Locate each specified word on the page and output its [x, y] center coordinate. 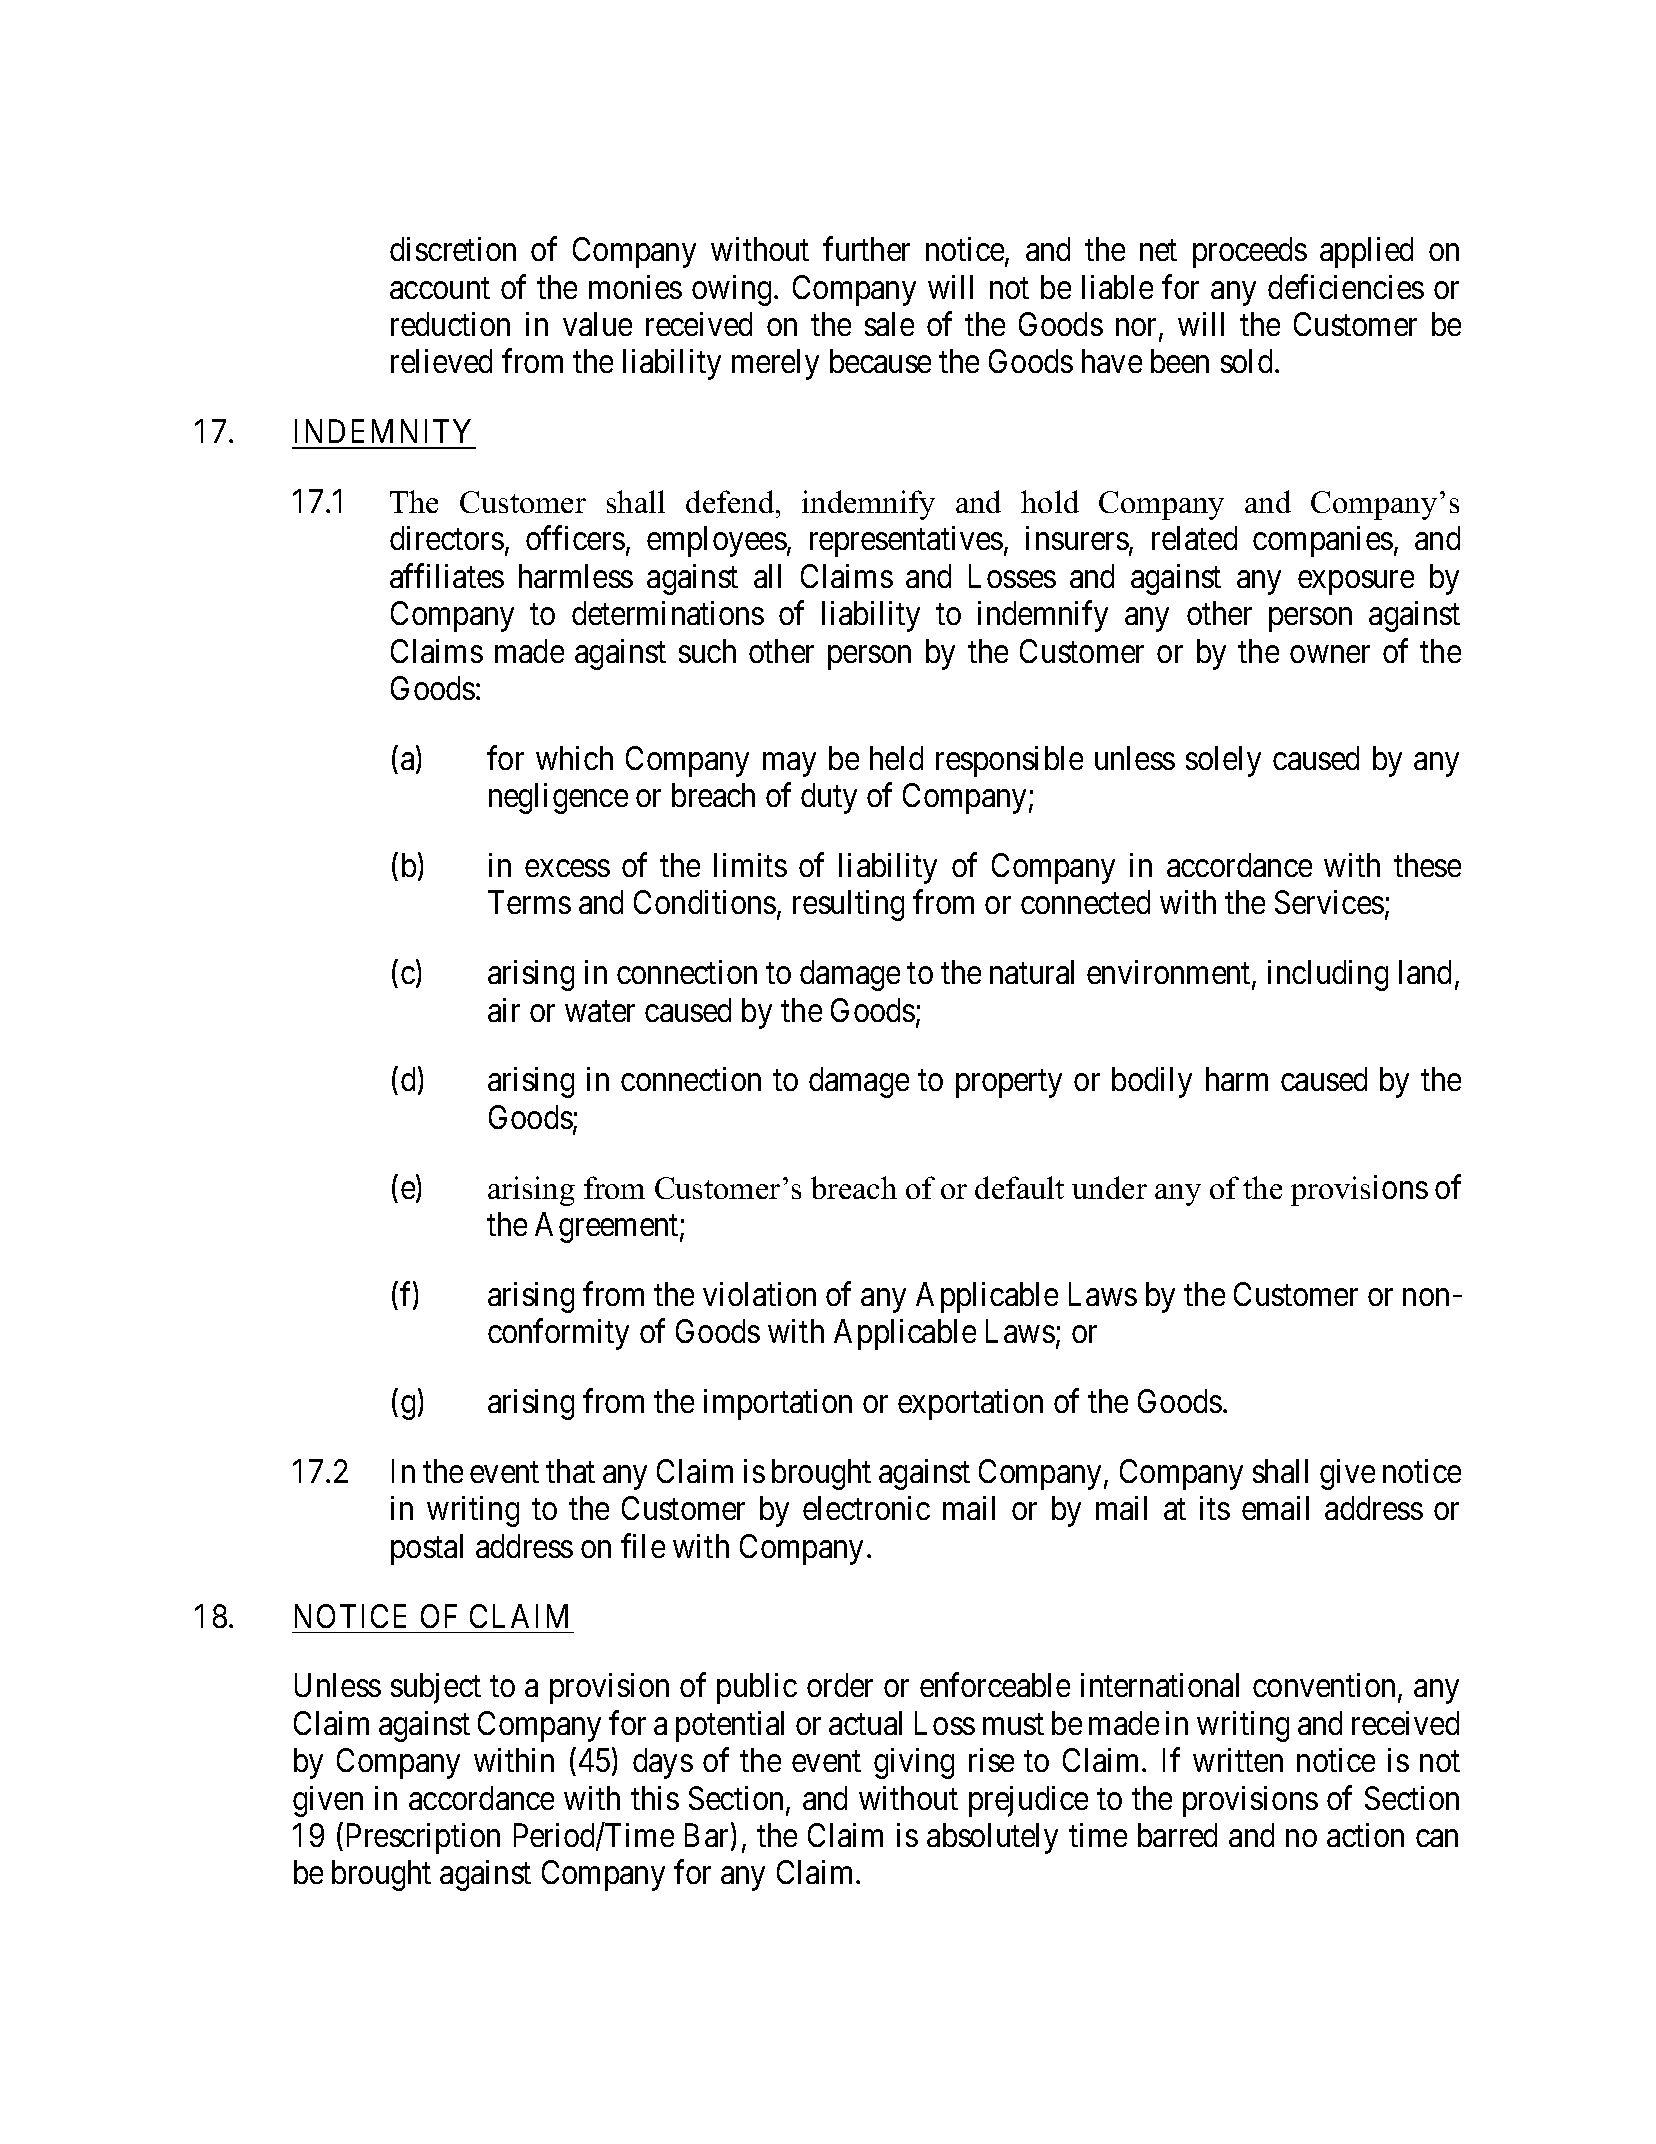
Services [1329, 902]
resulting [848, 905]
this [655, 1798]
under [1109, 1187]
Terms [529, 902]
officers [575, 538]
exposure [1356, 583]
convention [1326, 1687]
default [1019, 1187]
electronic [866, 1508]
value [597, 324]
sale [889, 324]
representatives [906, 541]
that [570, 1471]
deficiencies [1346, 287]
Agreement [608, 1227]
